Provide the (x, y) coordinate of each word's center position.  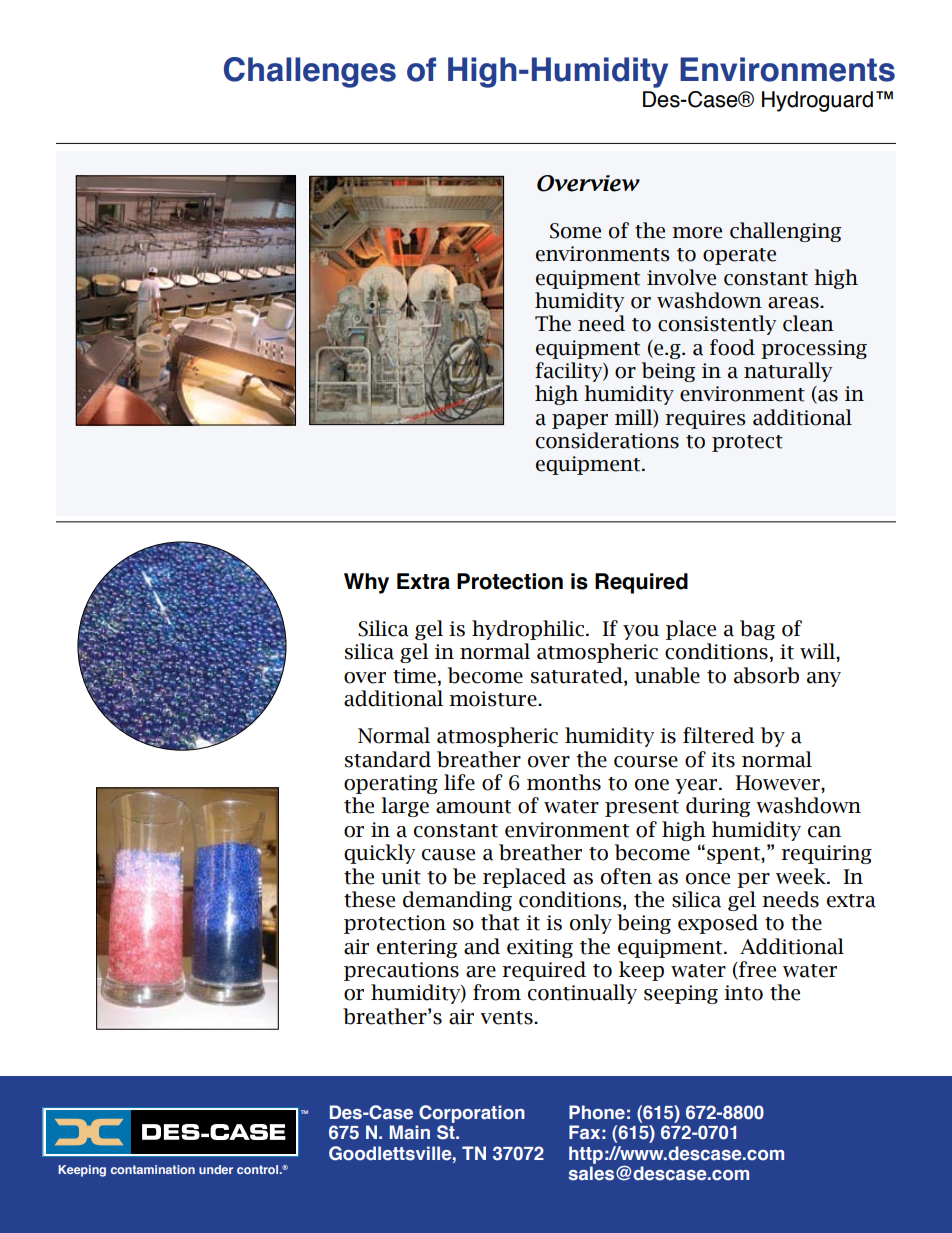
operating (391, 784)
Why (366, 583)
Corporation (471, 1115)
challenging (785, 232)
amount (473, 807)
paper (580, 421)
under (216, 1169)
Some (575, 231)
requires (705, 419)
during (718, 807)
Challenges (310, 72)
